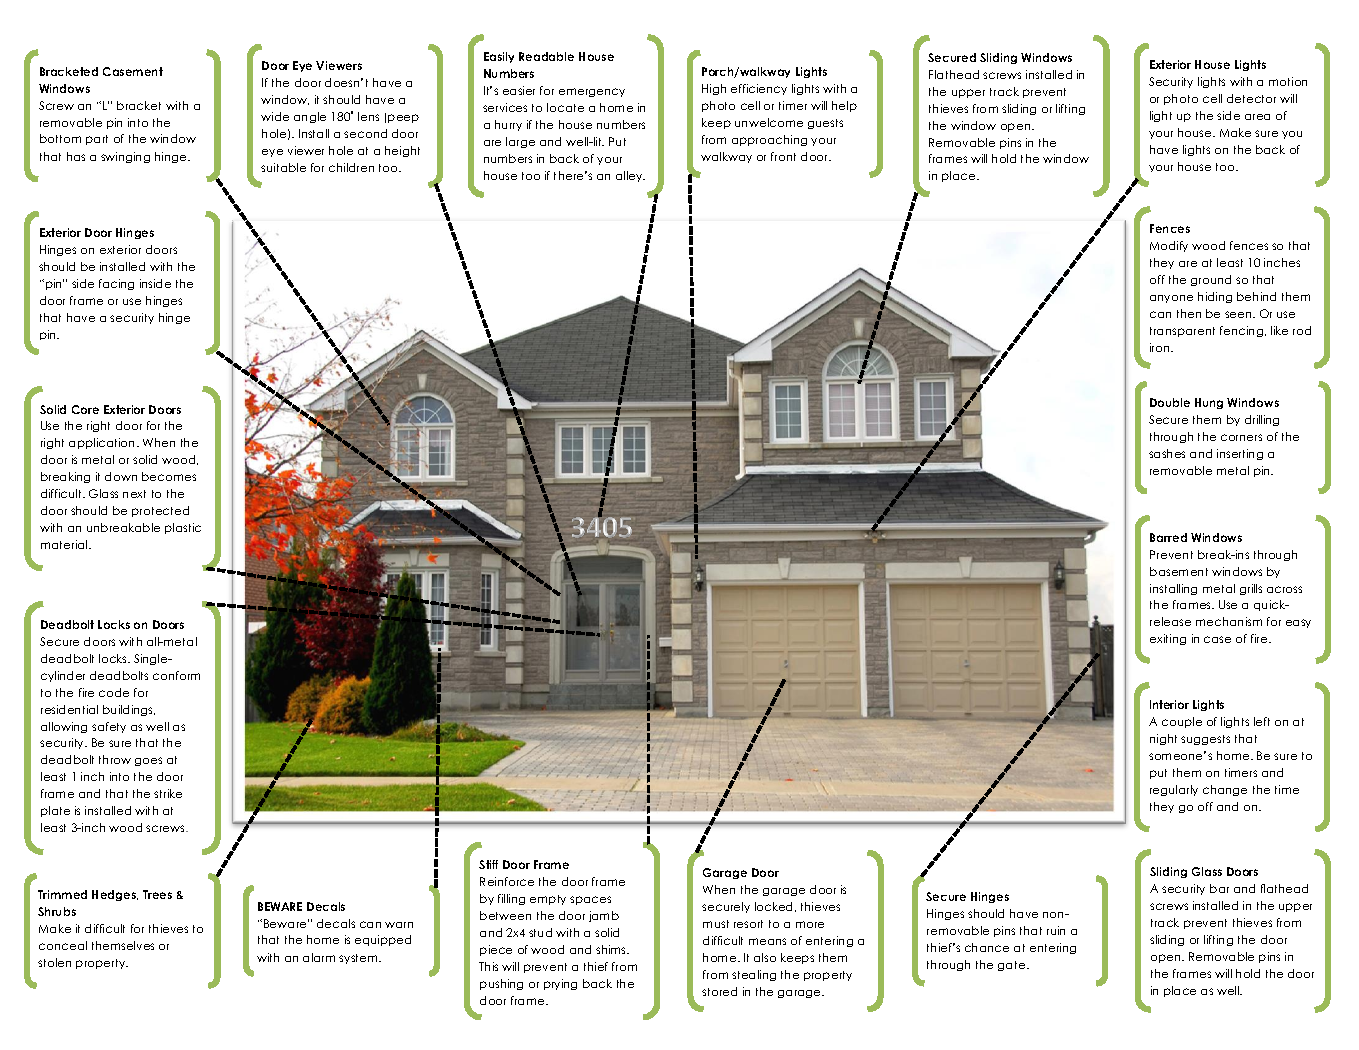 The image size is (1359, 1050). What do you see at coordinates (1168, 537) in the screenshot?
I see `Barred` at bounding box center [1168, 537].
